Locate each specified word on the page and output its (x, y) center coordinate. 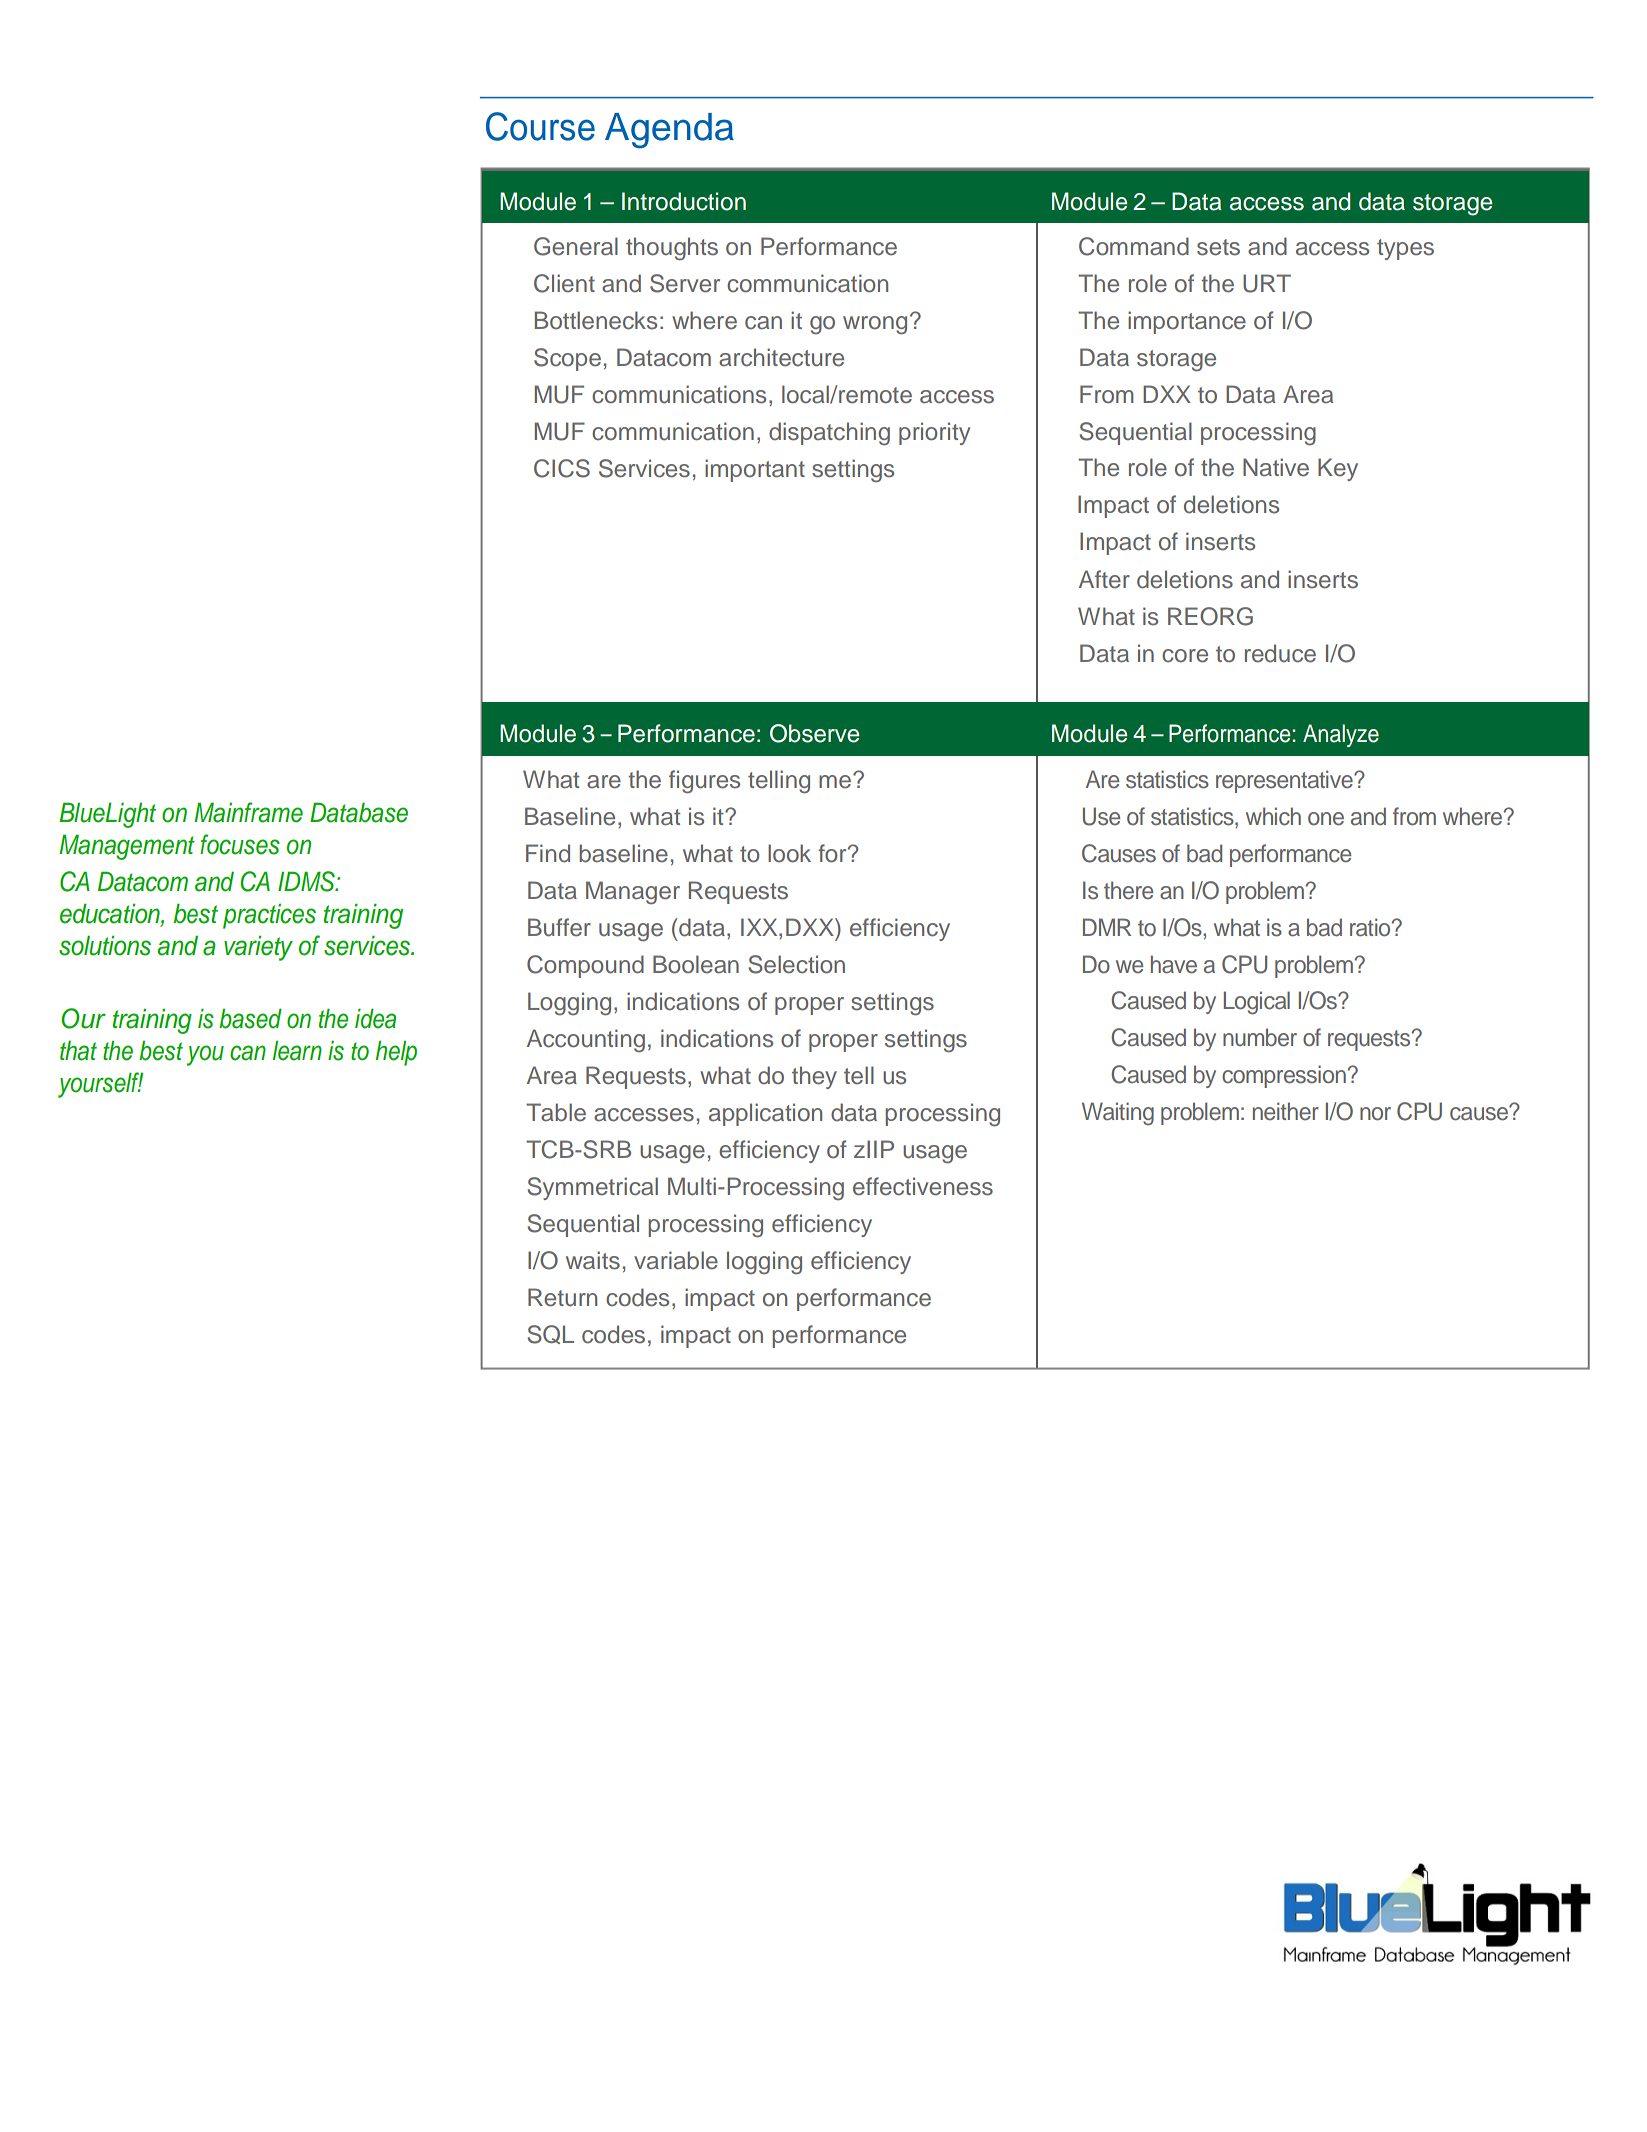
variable (676, 1260)
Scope (567, 359)
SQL (550, 1334)
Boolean (696, 964)
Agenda (669, 131)
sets (1218, 247)
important (755, 470)
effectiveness (923, 1186)
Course (540, 126)
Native (1276, 467)
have (1174, 964)
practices (269, 916)
